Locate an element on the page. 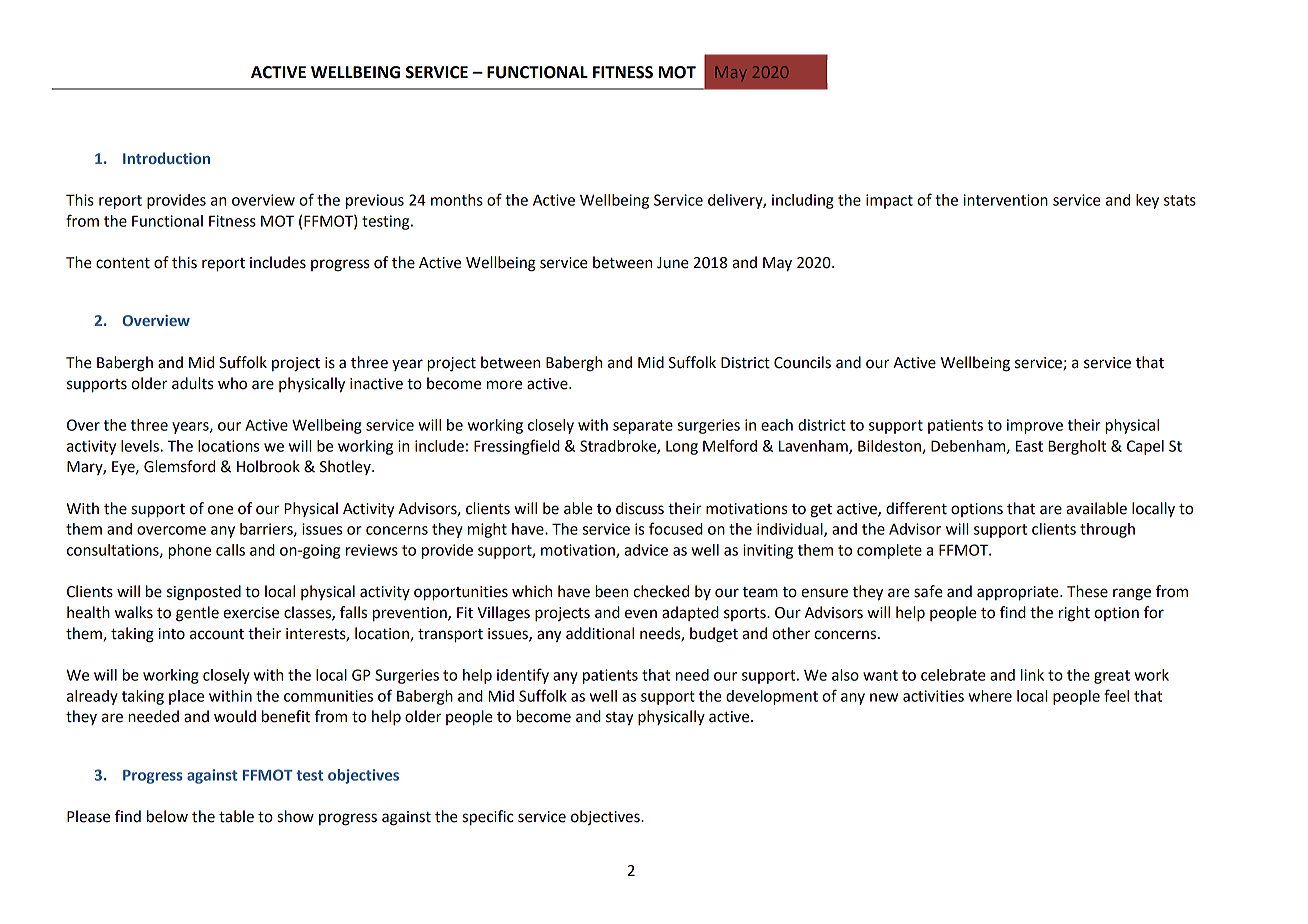 This document has height=924, width=1308. including is located at coordinates (803, 201).
